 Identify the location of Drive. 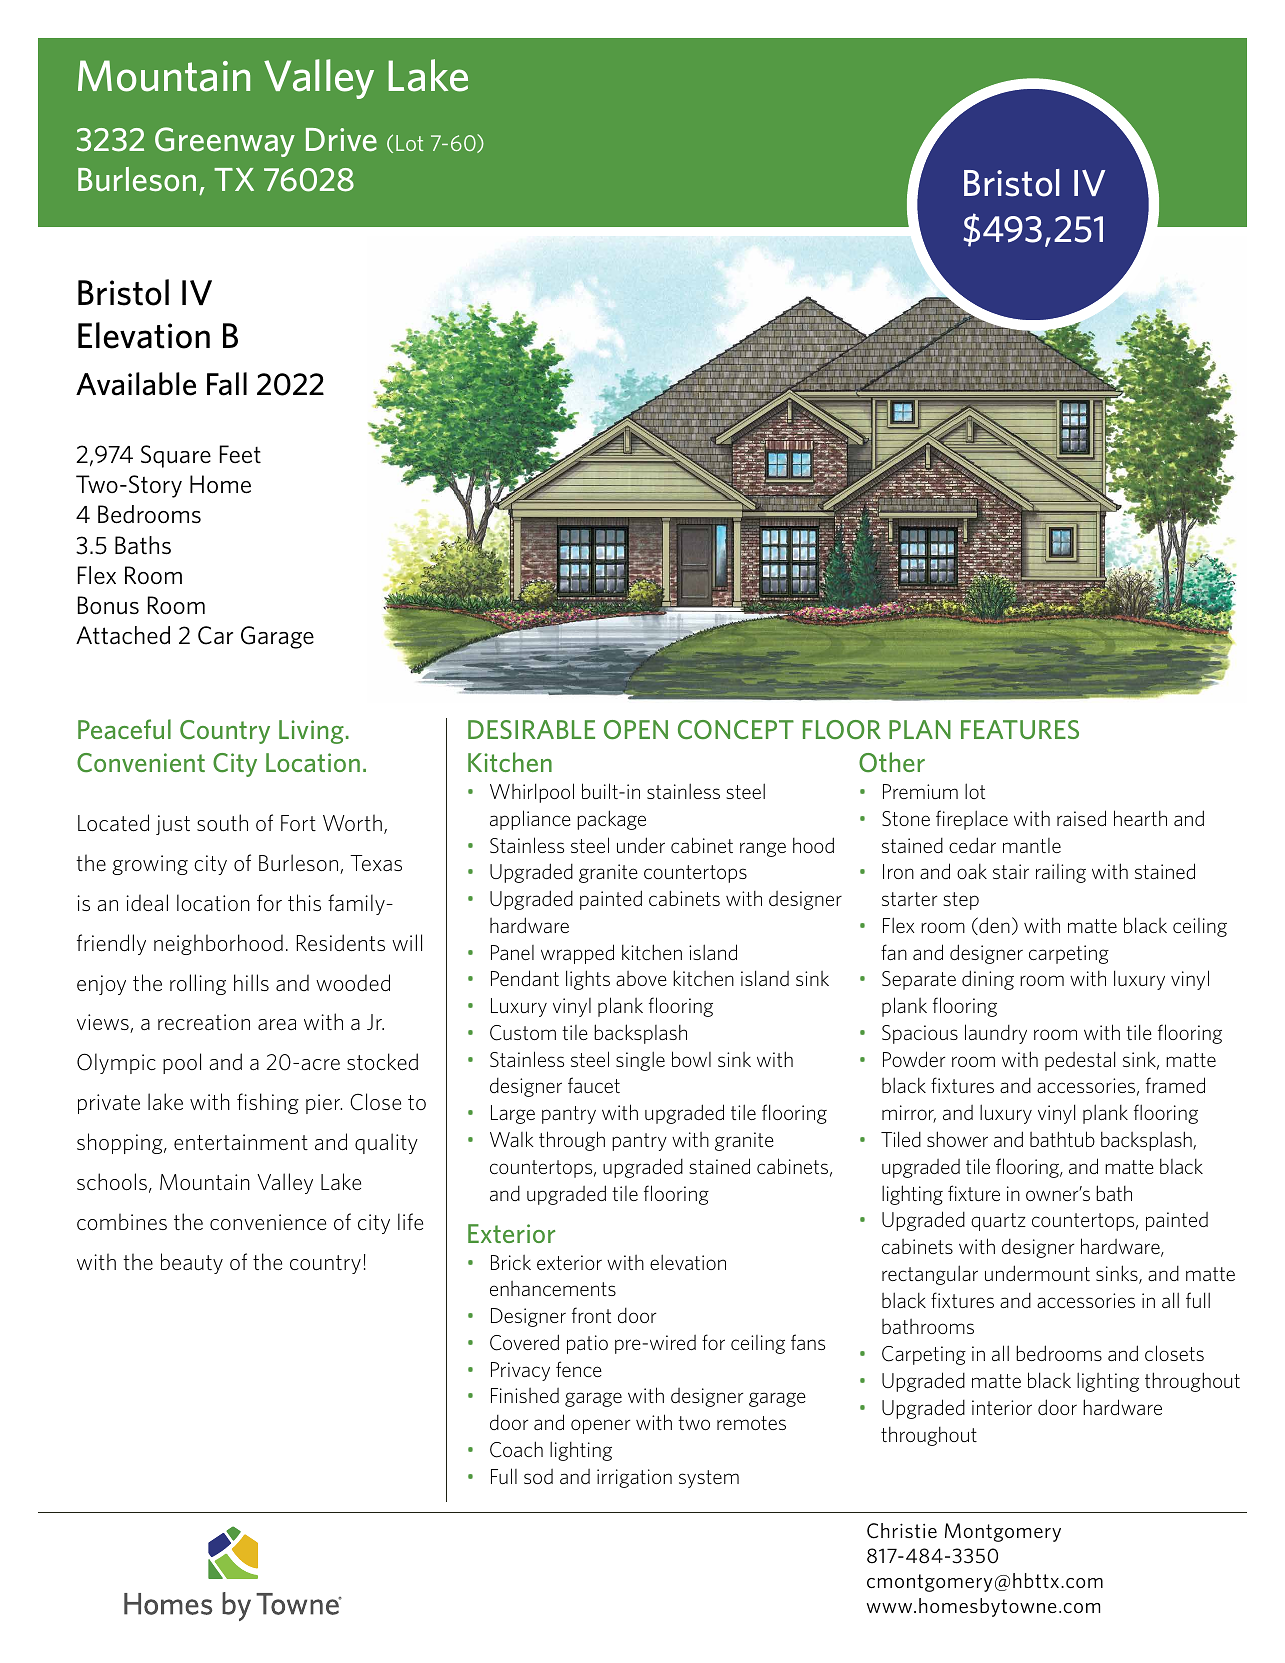
(341, 139).
